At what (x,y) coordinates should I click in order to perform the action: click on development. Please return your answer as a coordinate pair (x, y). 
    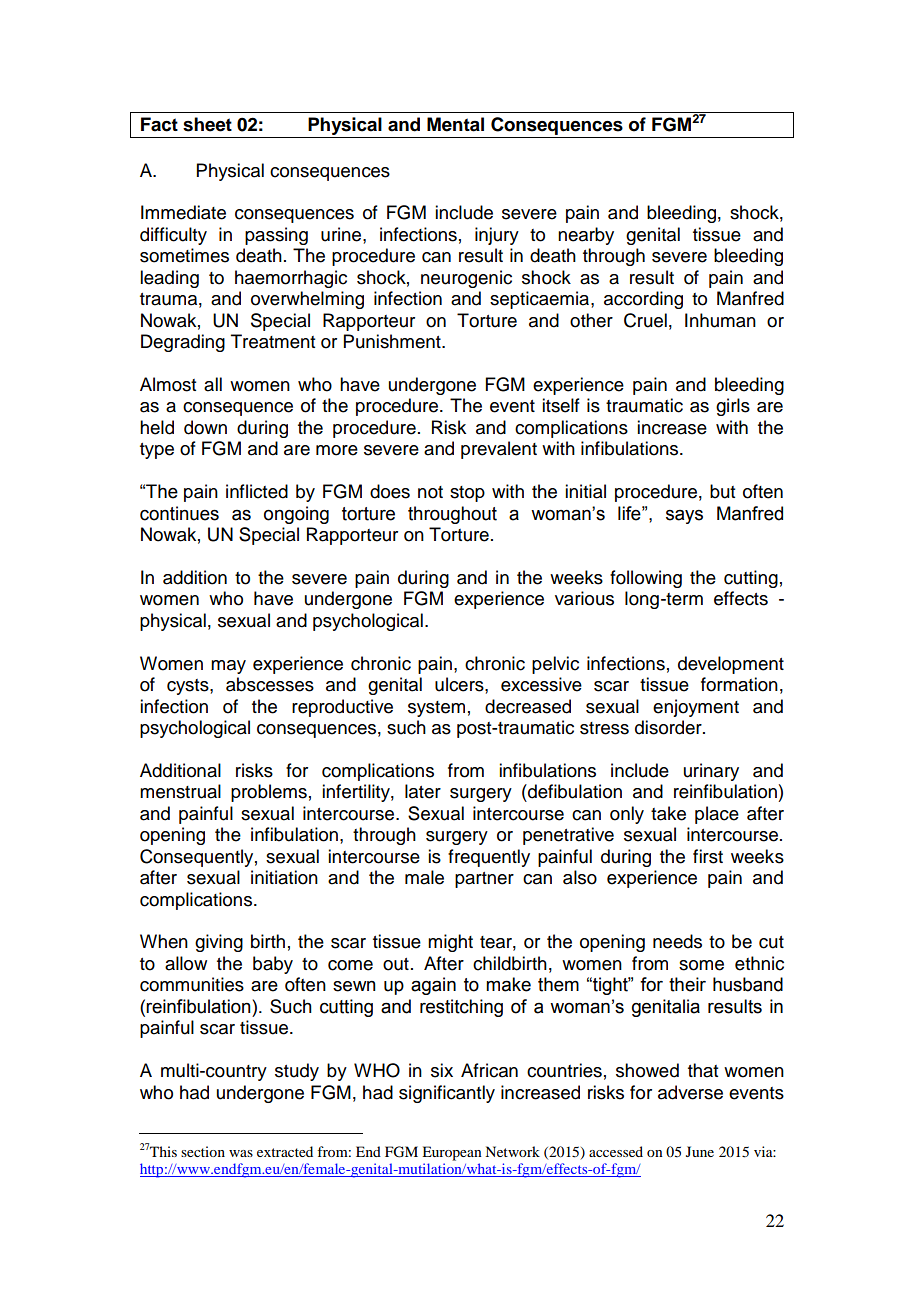
    Looking at the image, I should click on (731, 665).
